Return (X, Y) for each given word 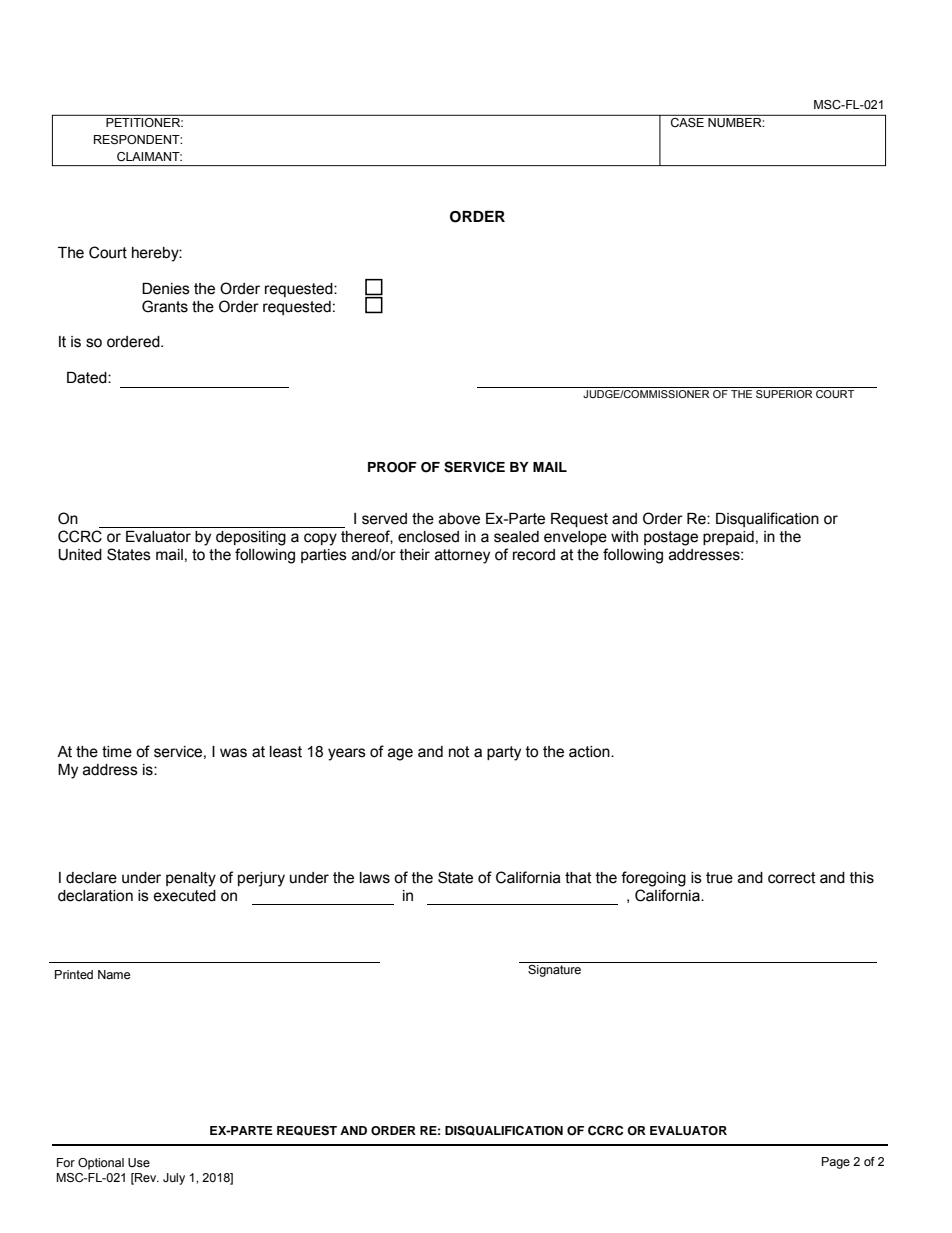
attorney (462, 556)
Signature (554, 971)
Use (139, 1162)
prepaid (728, 538)
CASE (687, 122)
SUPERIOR (784, 392)
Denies (166, 289)
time (117, 752)
